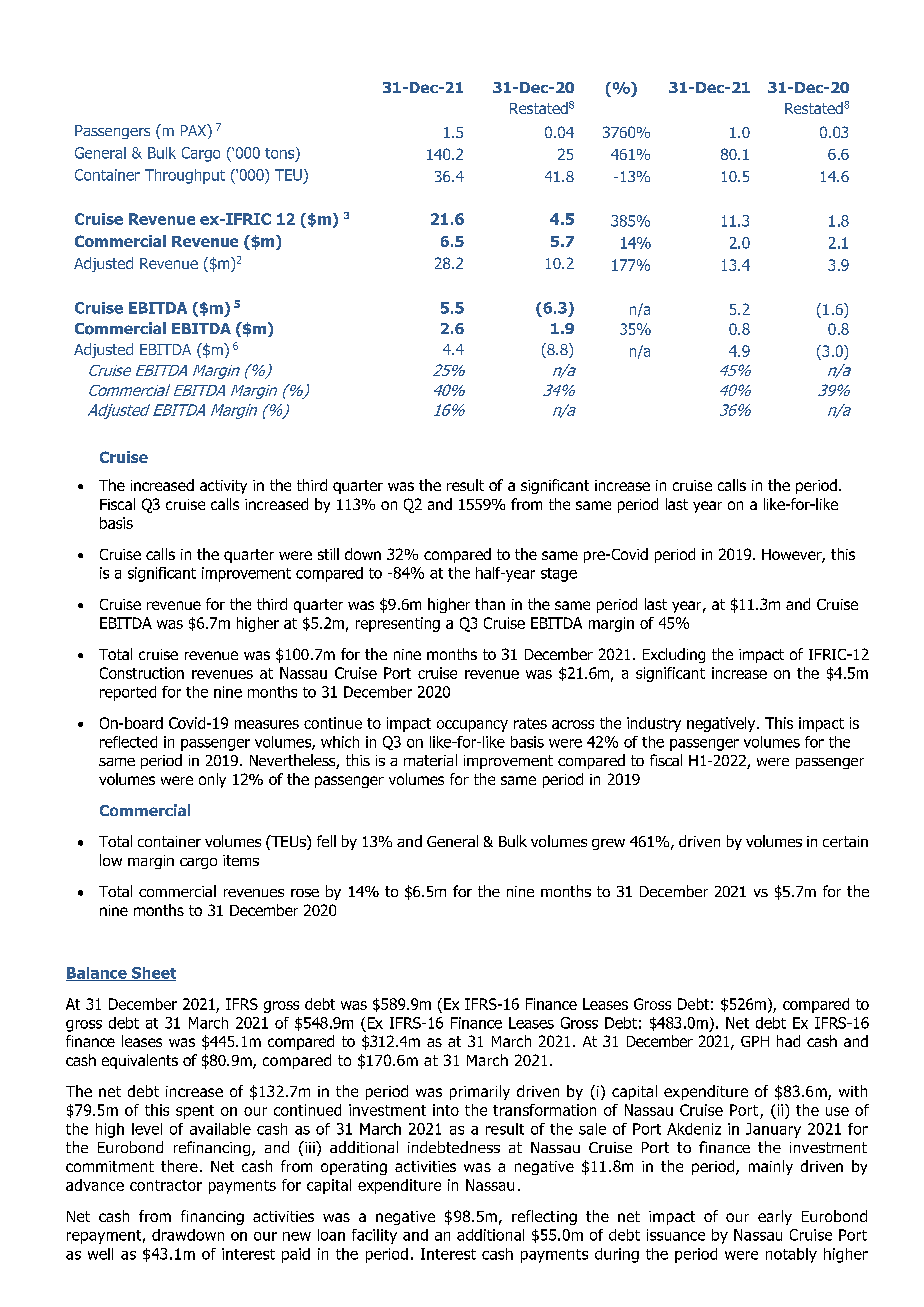 The image size is (924, 1307). Describe the element at coordinates (142, 673) in the document. I see `Construction` at that location.
